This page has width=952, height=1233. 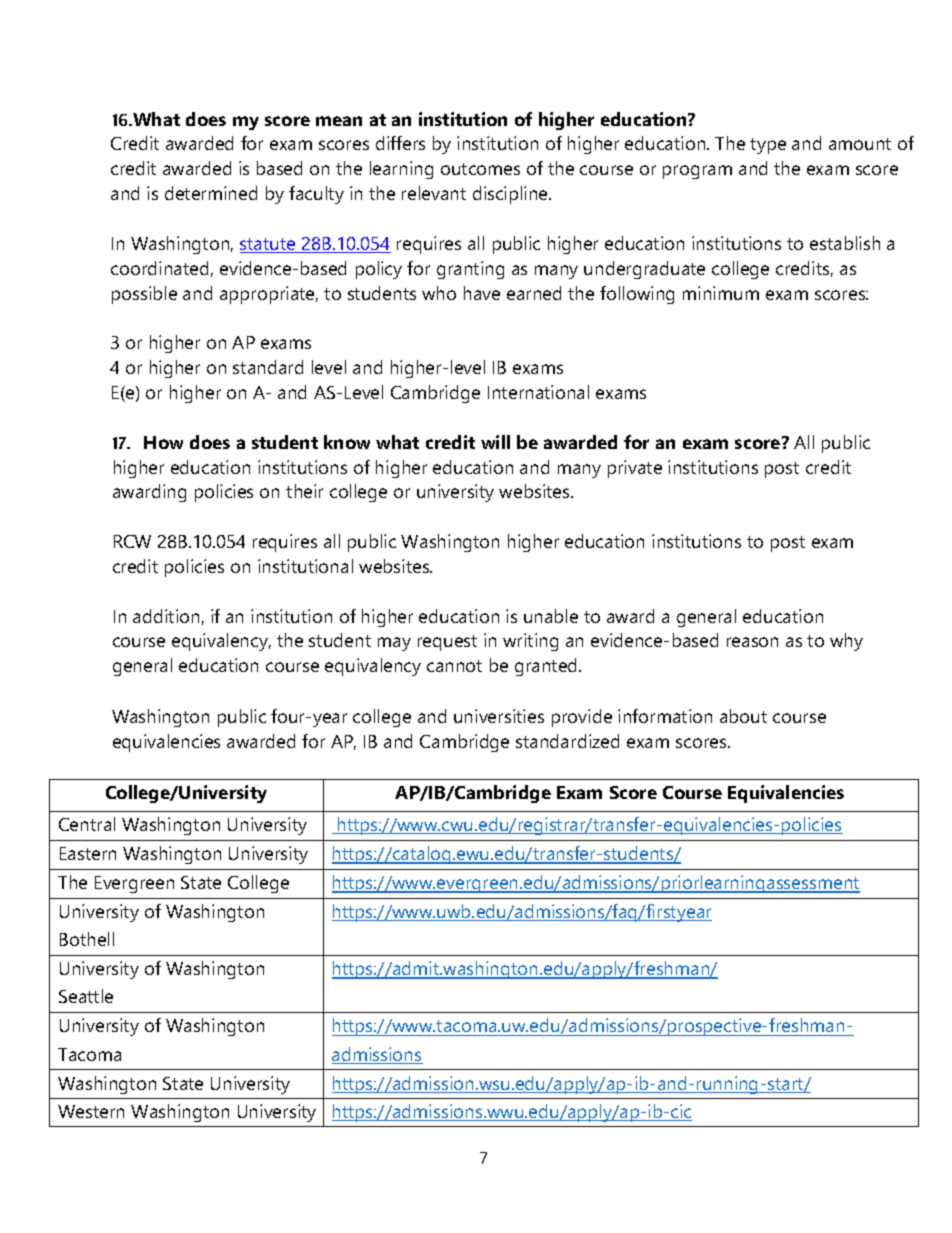 I want to click on will, so click(x=495, y=442).
